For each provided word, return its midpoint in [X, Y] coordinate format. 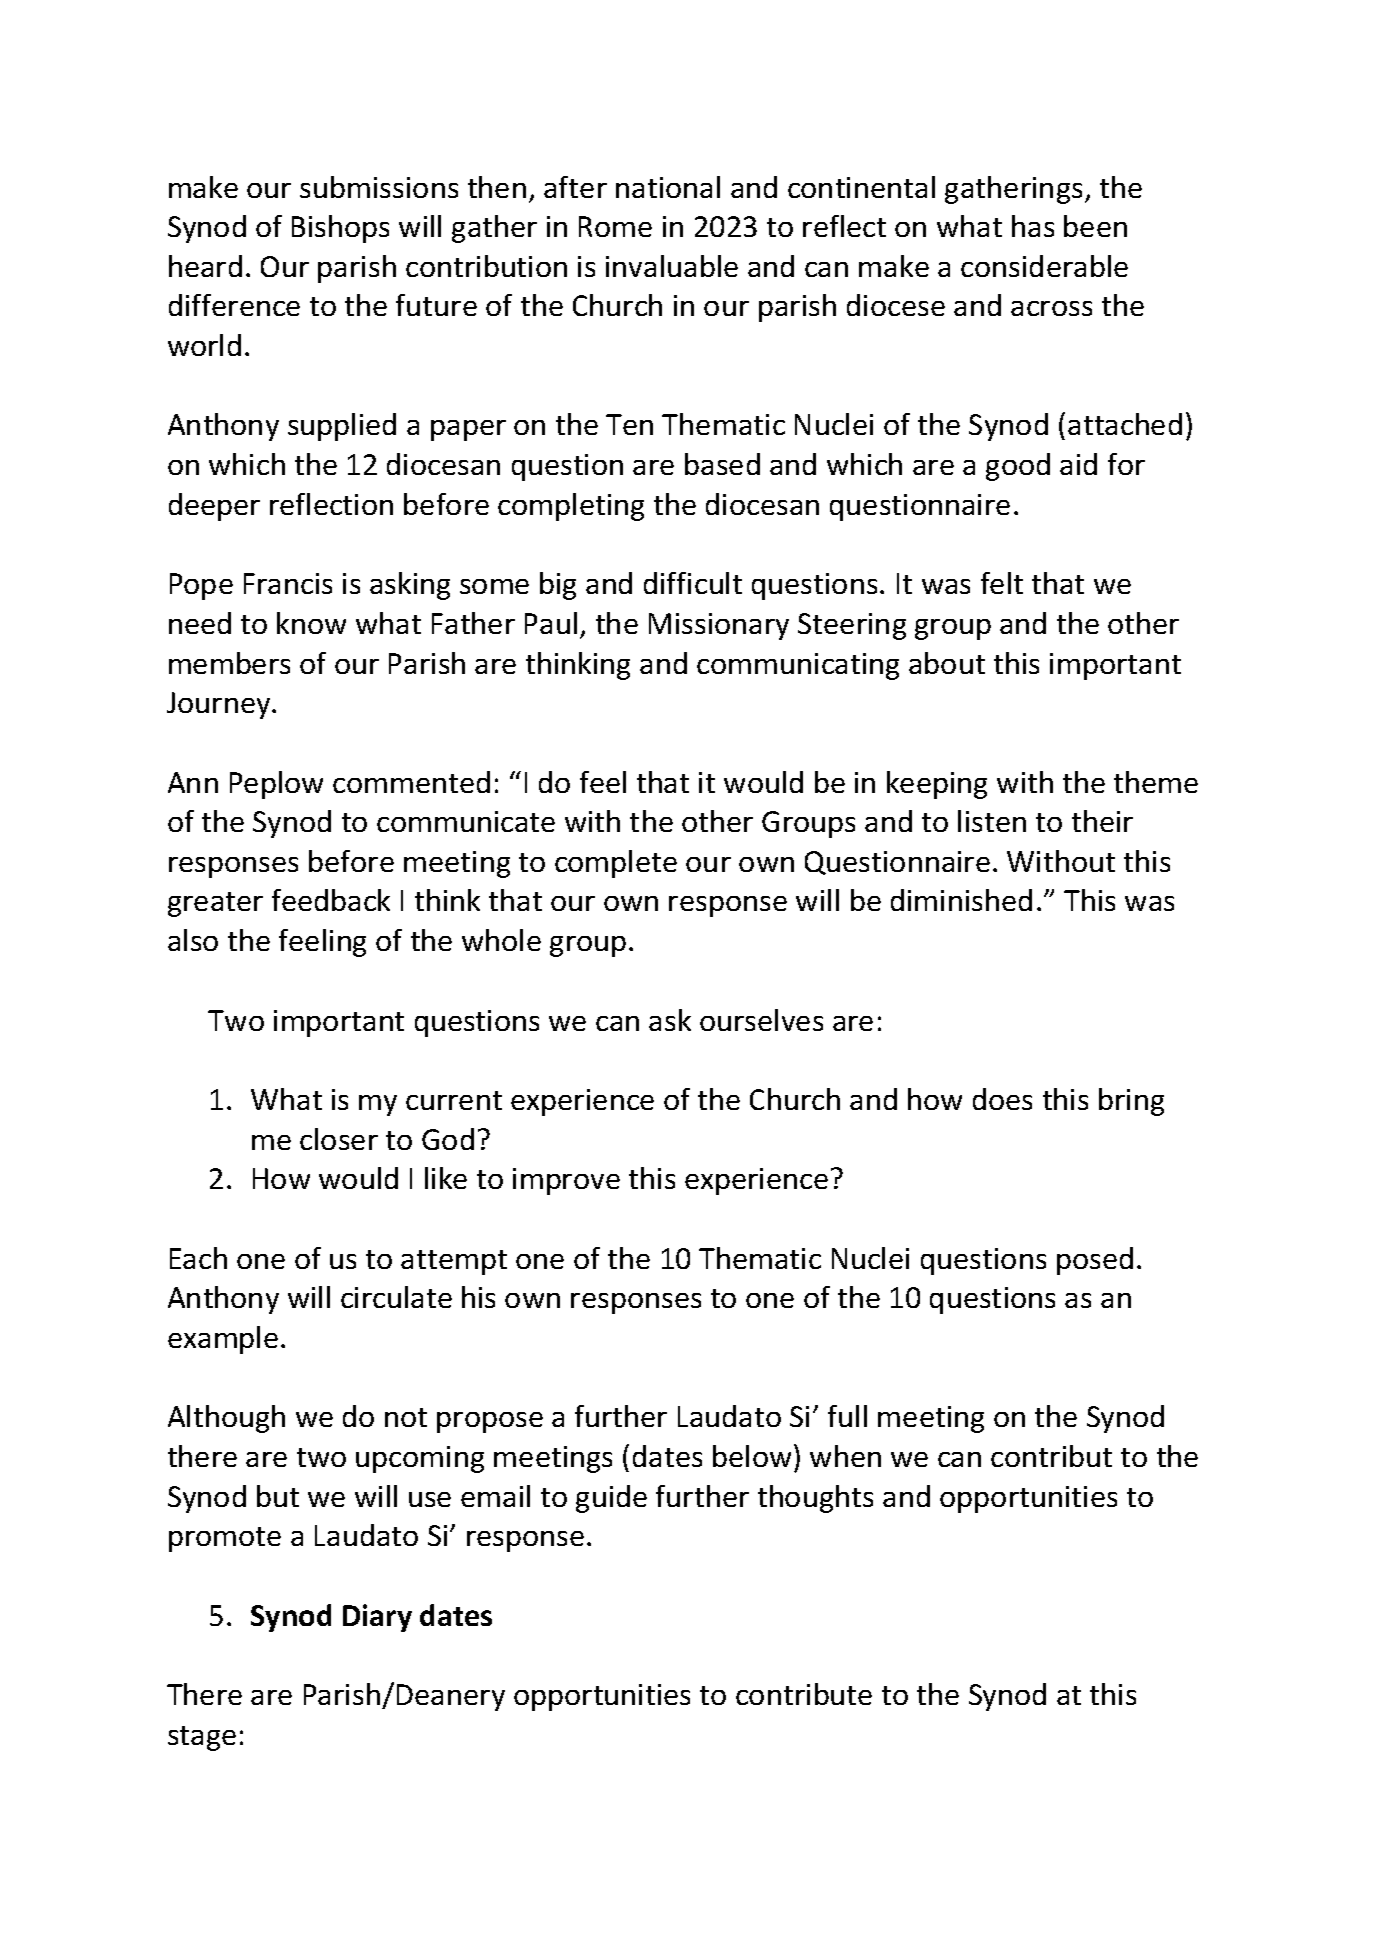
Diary [377, 1618]
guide [611, 1499]
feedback [331, 900]
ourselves [761, 1020]
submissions [379, 187]
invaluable [672, 266]
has [1033, 226]
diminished [961, 900]
